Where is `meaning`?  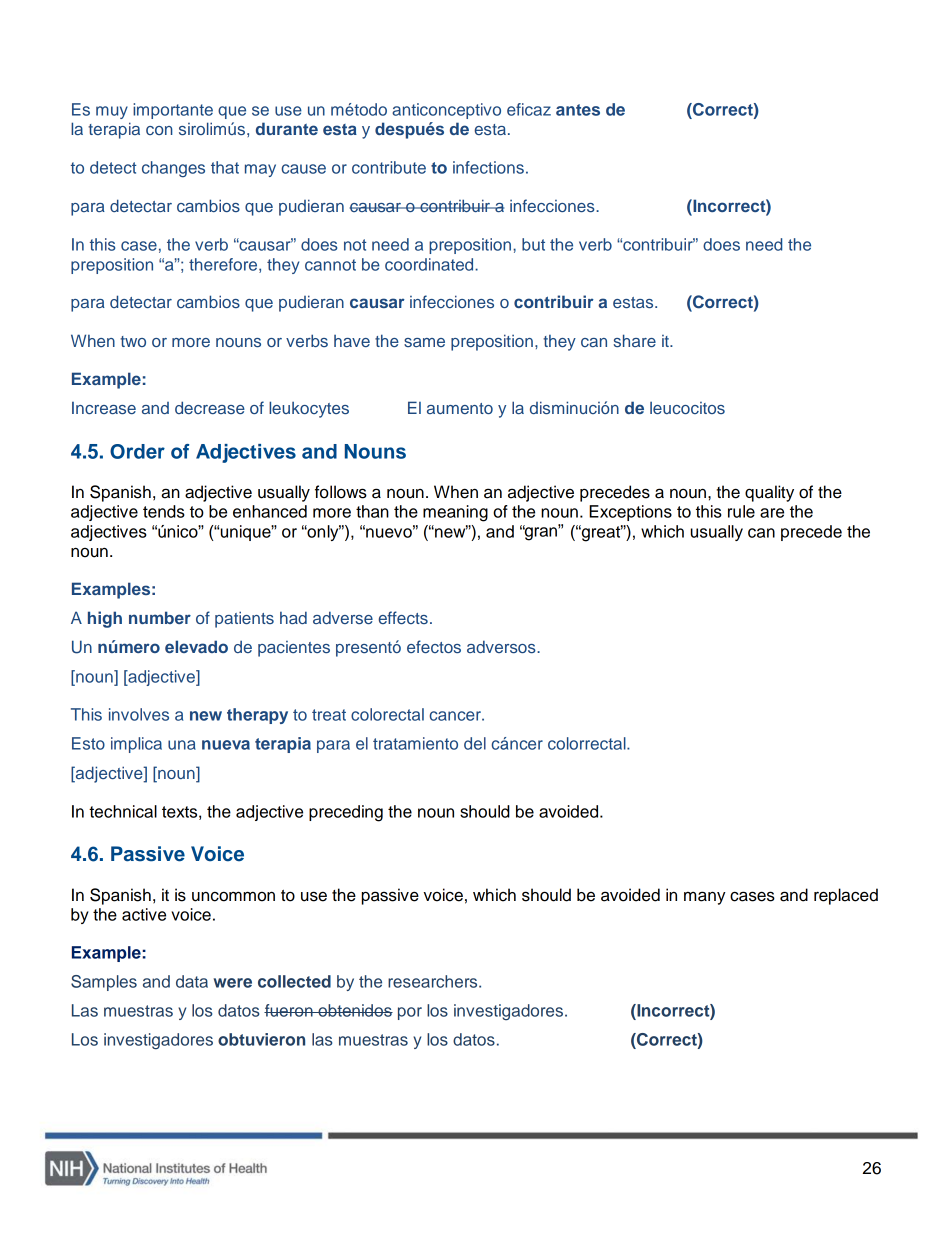 meaning is located at coordinates (455, 513).
